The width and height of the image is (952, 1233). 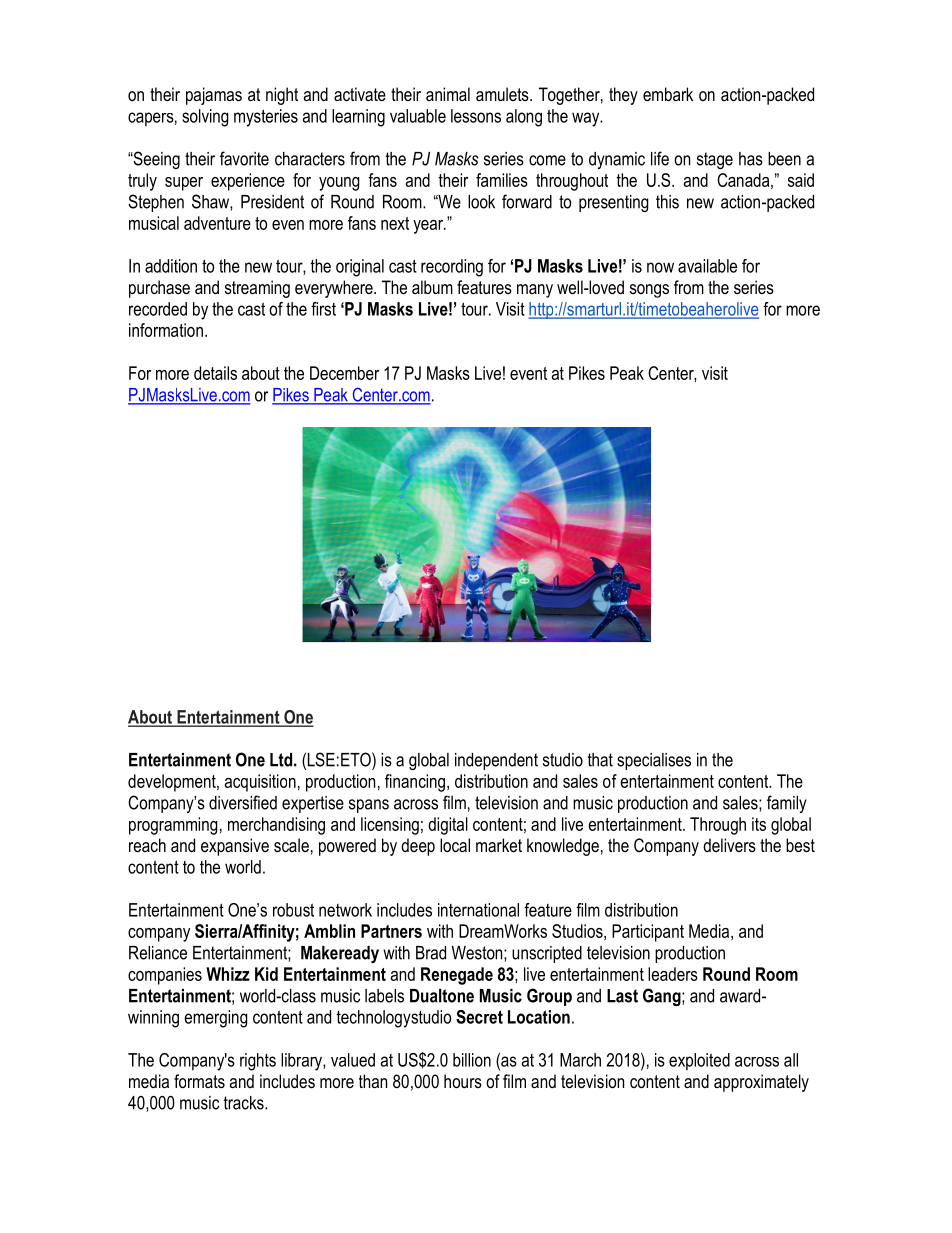 I want to click on local, so click(x=455, y=845).
